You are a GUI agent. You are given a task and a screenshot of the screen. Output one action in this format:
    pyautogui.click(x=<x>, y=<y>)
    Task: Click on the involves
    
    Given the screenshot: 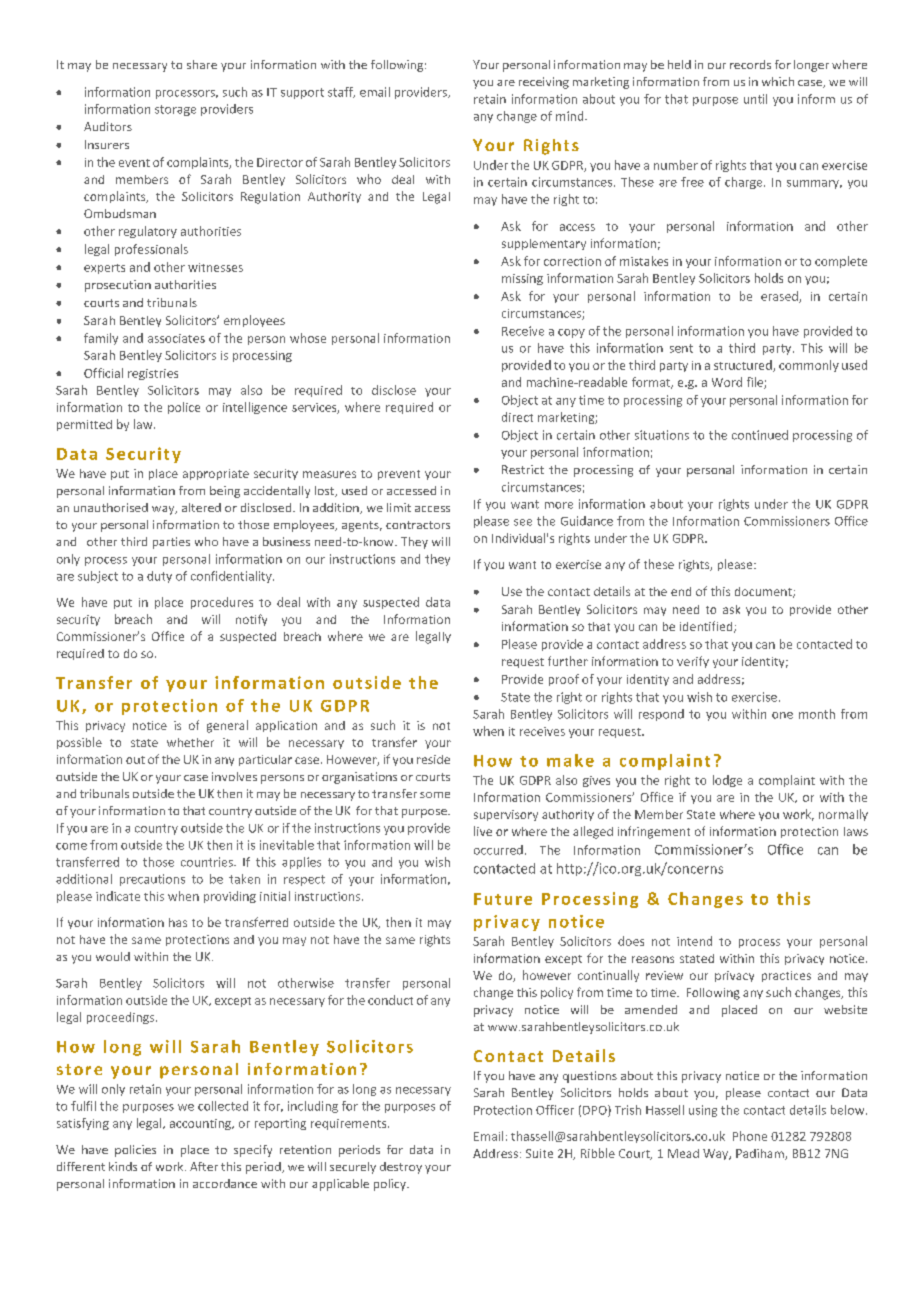 What is the action you would take?
    pyautogui.click(x=234, y=776)
